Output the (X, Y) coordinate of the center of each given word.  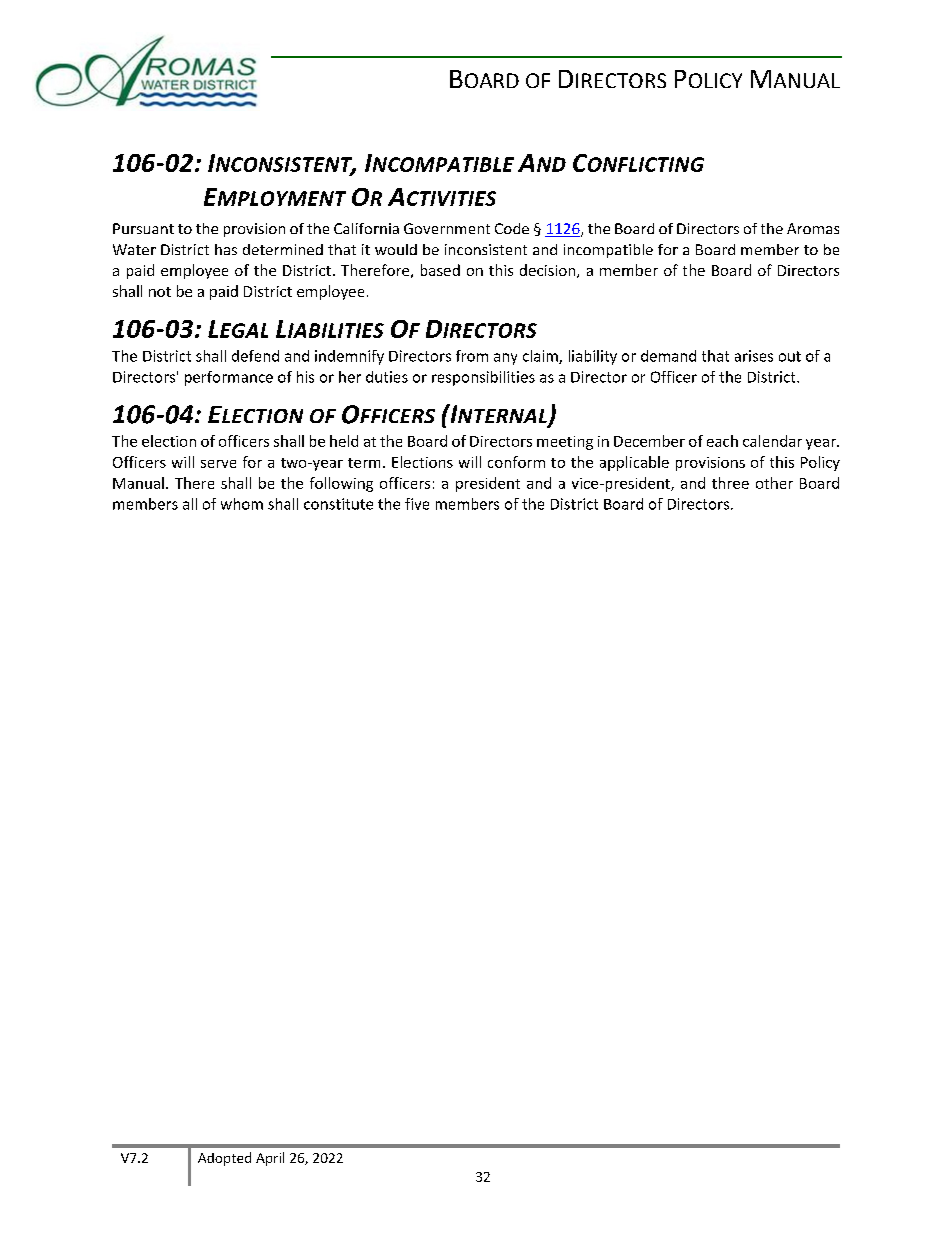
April (270, 1159)
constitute (338, 504)
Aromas (813, 228)
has (226, 249)
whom (242, 504)
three (730, 483)
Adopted (224, 1159)
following (341, 484)
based (440, 270)
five (417, 504)
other (774, 483)
